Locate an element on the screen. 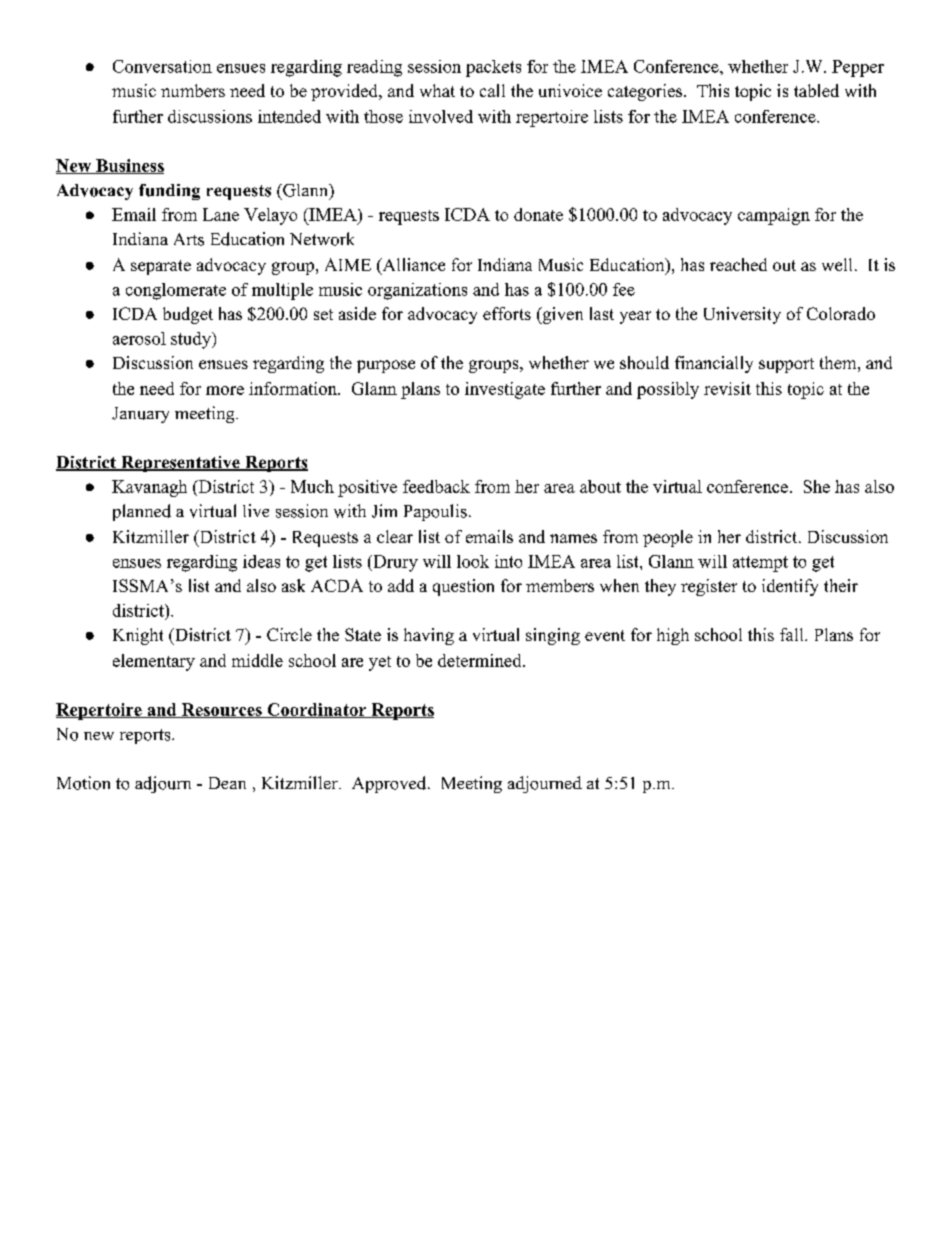 The width and height of the screenshot is (952, 1233). tabled is located at coordinates (816, 90).
